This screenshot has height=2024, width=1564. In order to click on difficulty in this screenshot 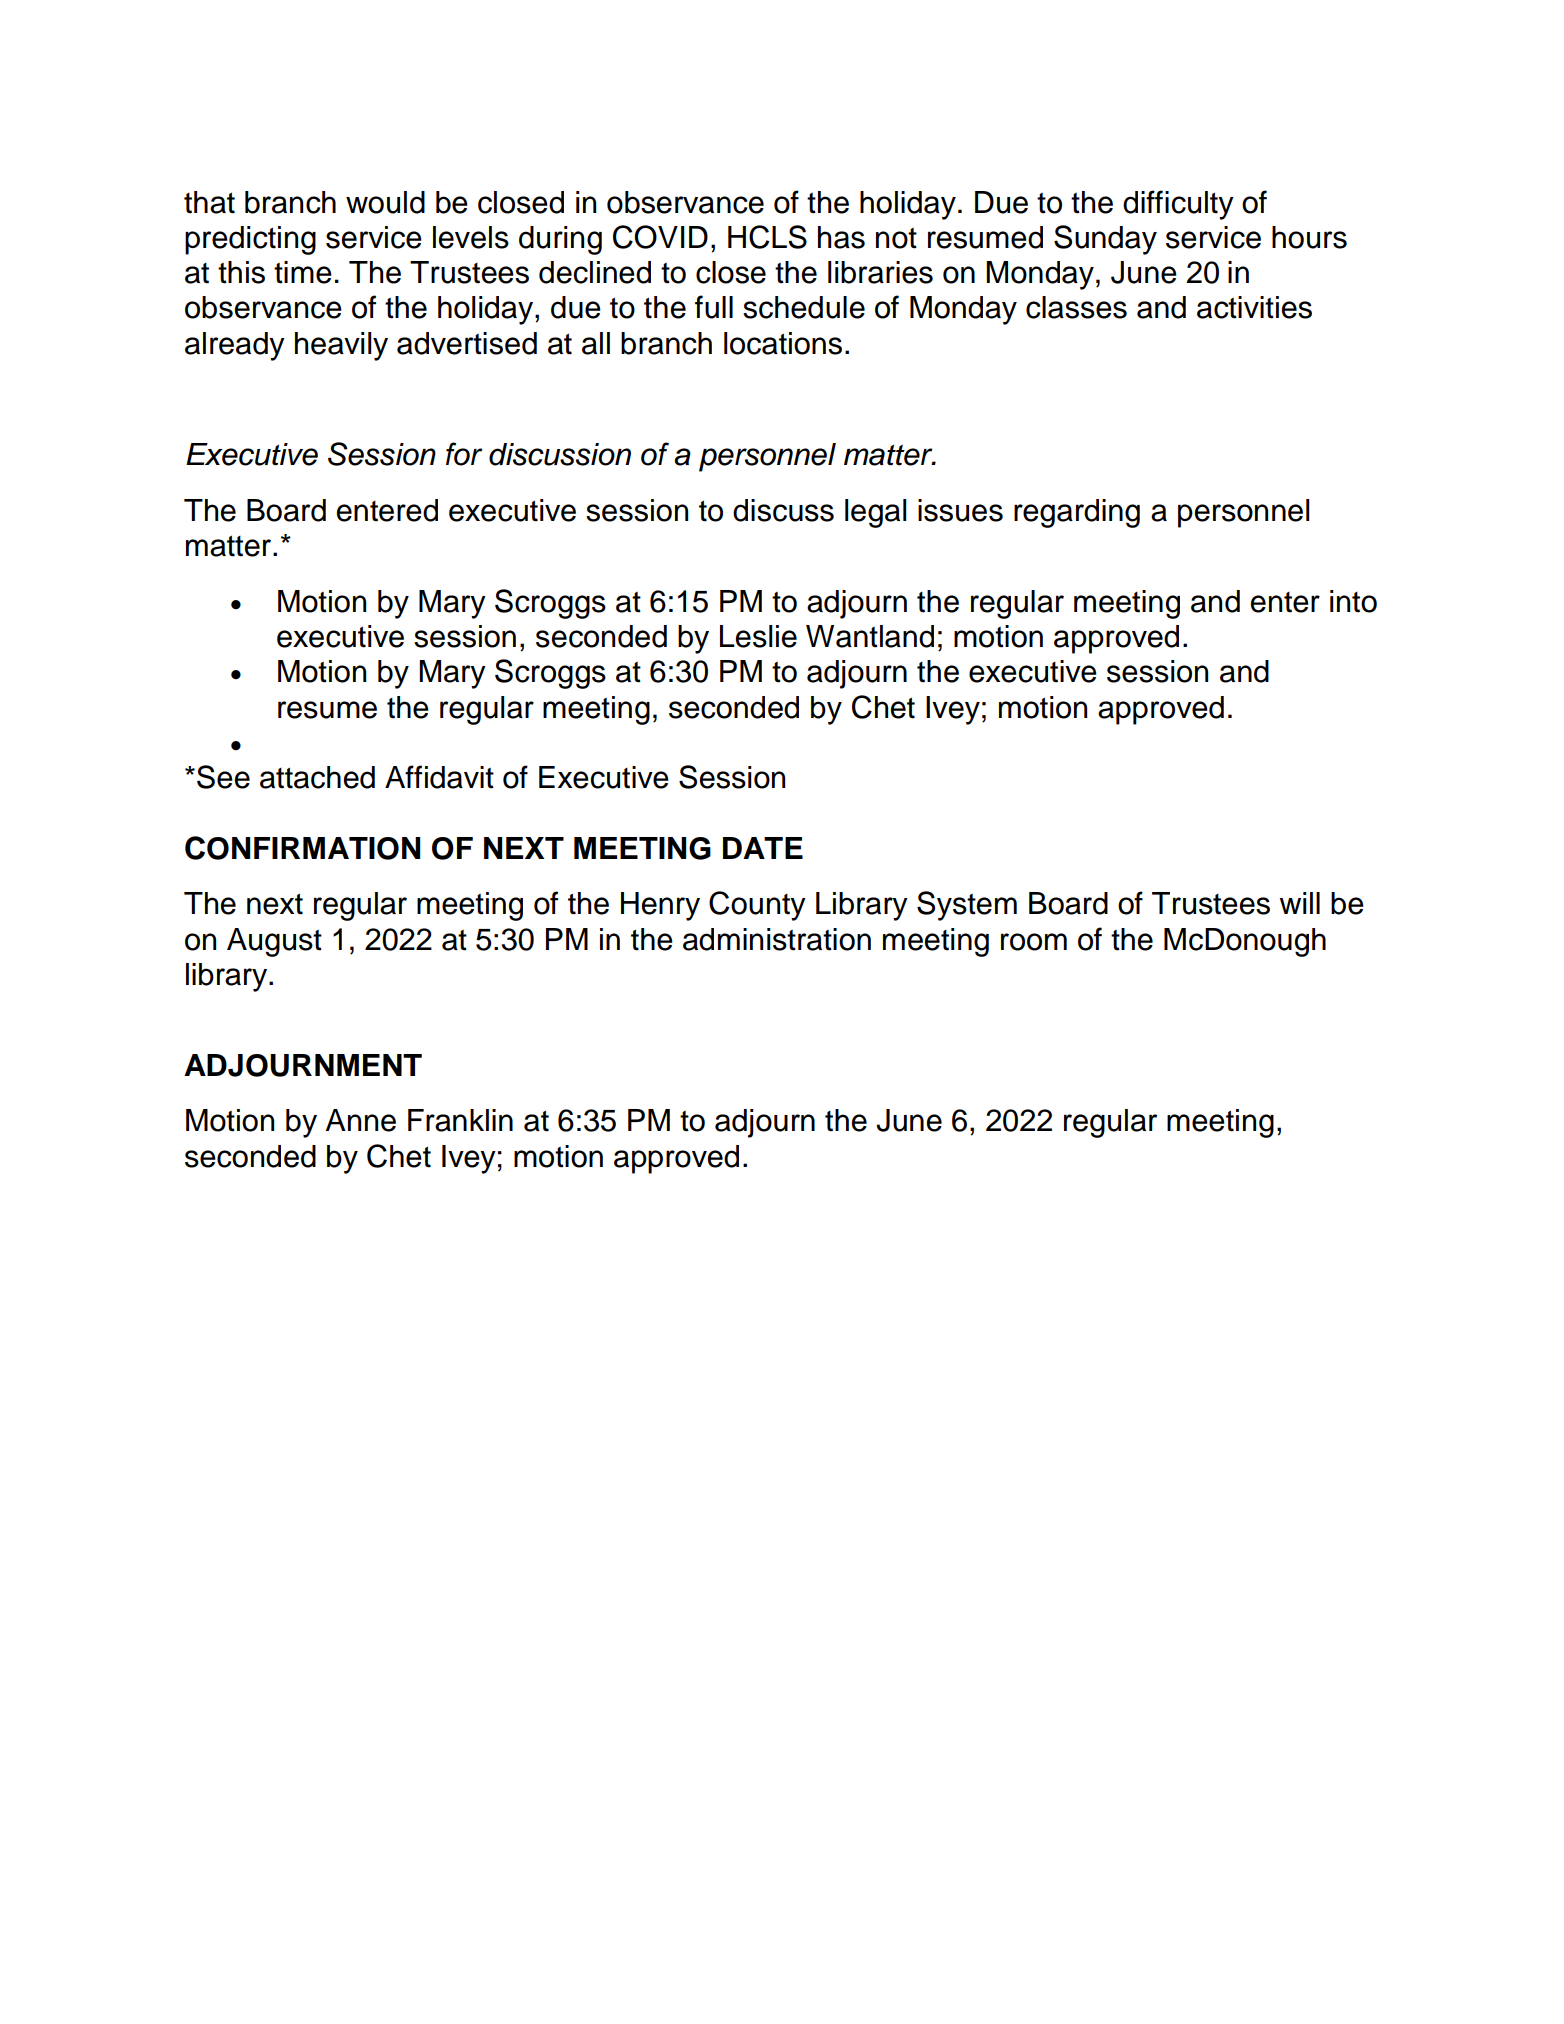, I will do `click(1178, 205)`.
